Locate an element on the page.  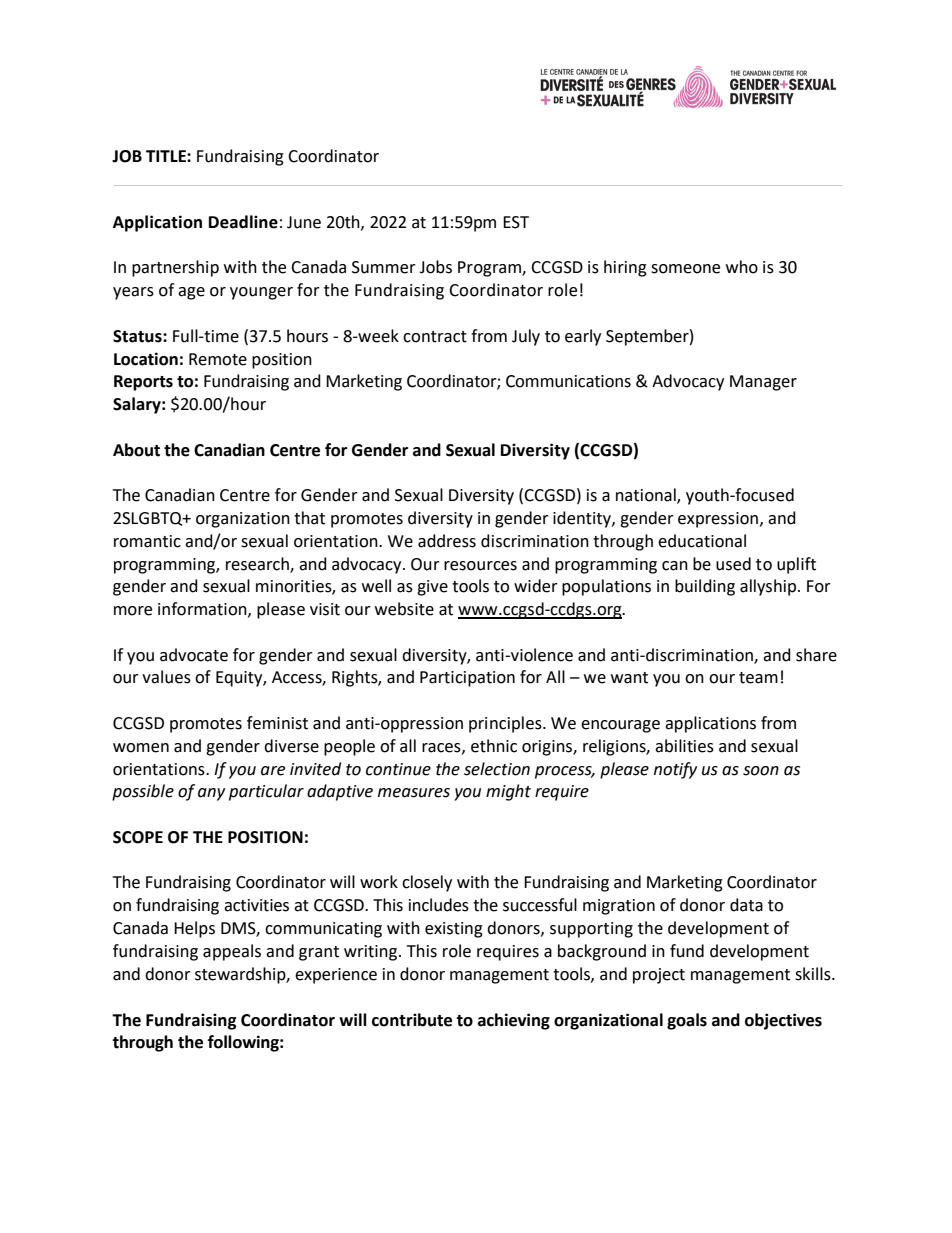
building is located at coordinates (705, 587).
